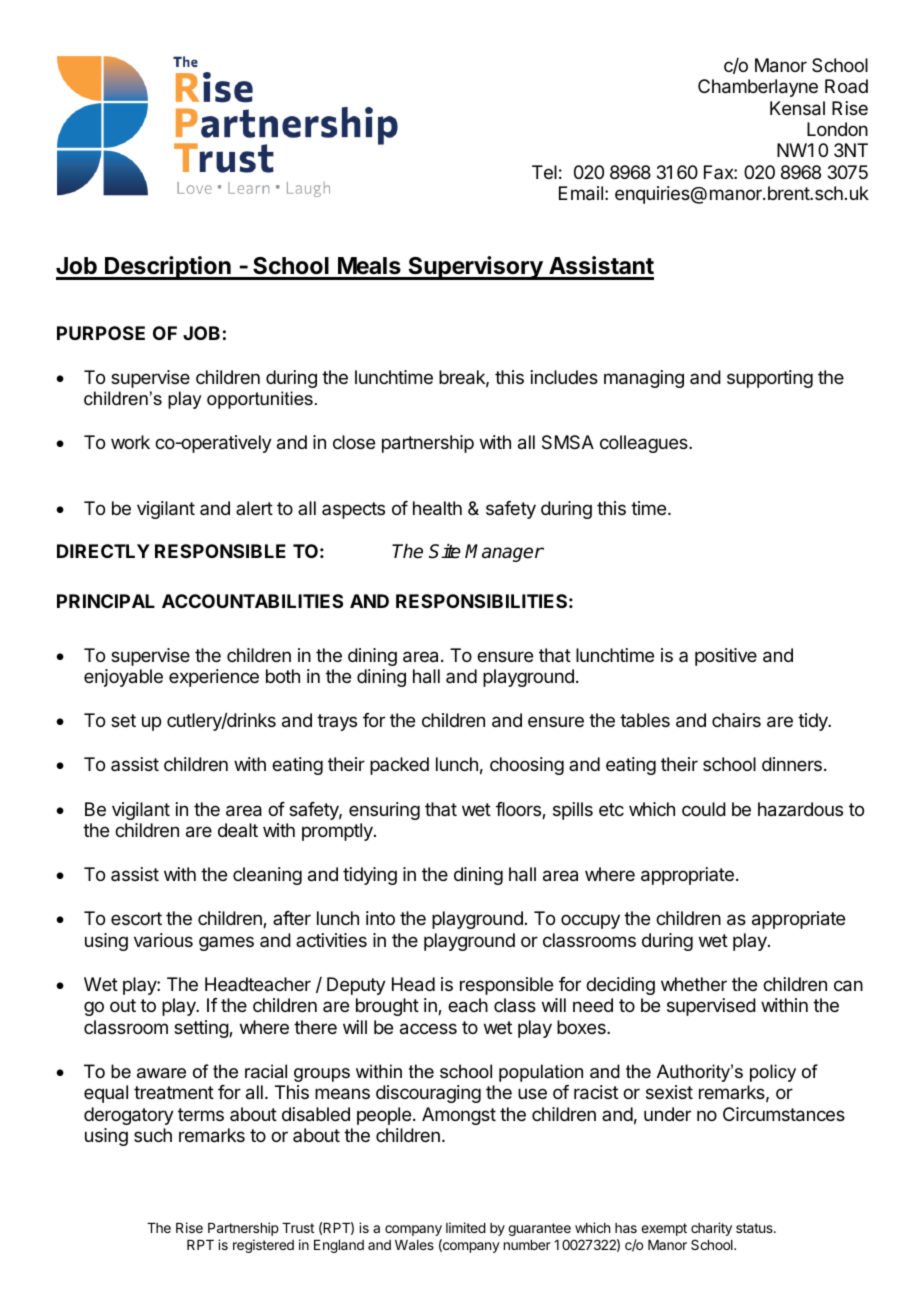 Image resolution: width=924 pixels, height=1308 pixels. Describe the element at coordinates (800, 809) in the screenshot. I see `hazardous` at that location.
